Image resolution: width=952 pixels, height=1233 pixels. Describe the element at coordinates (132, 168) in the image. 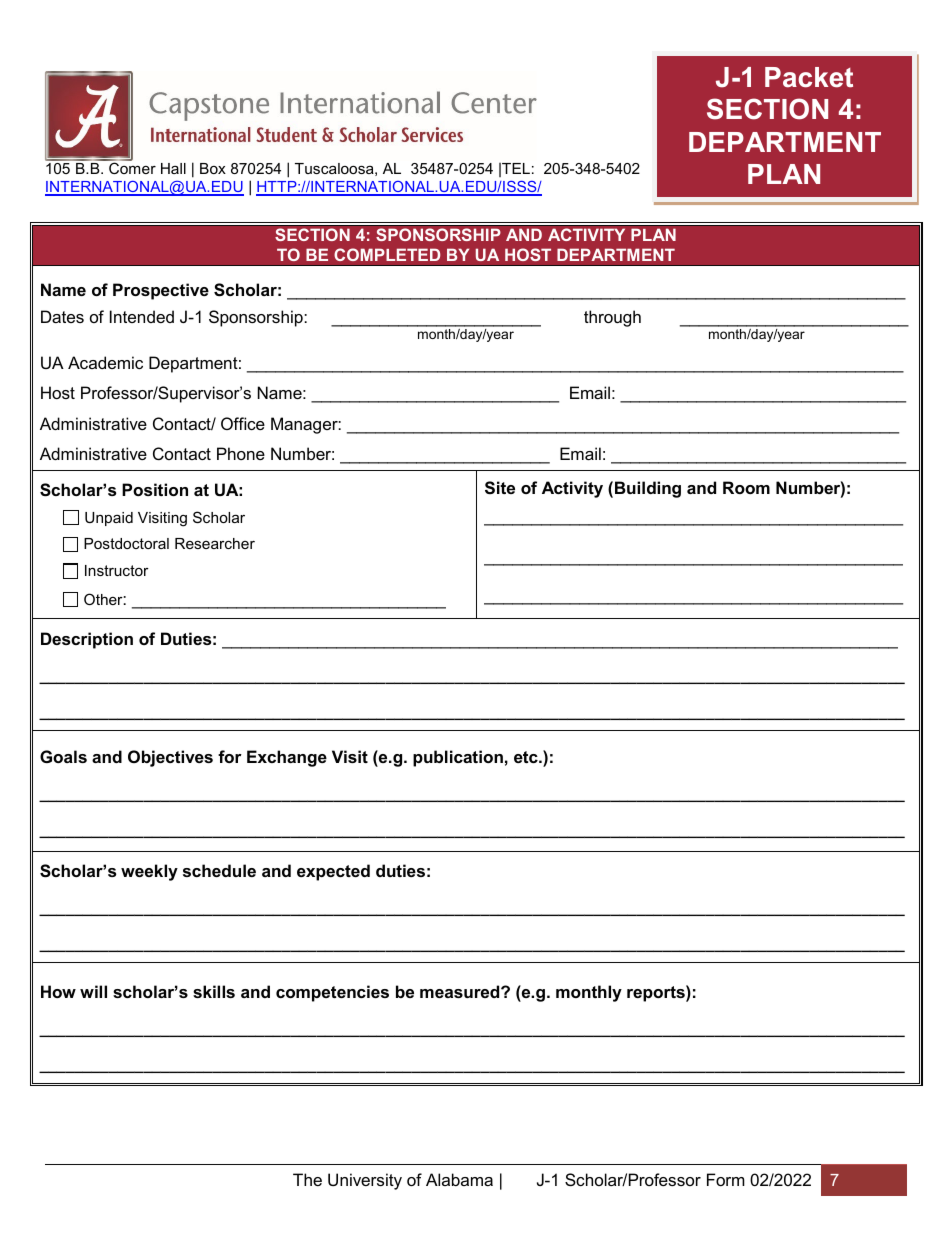

I see `Comer` at that location.
